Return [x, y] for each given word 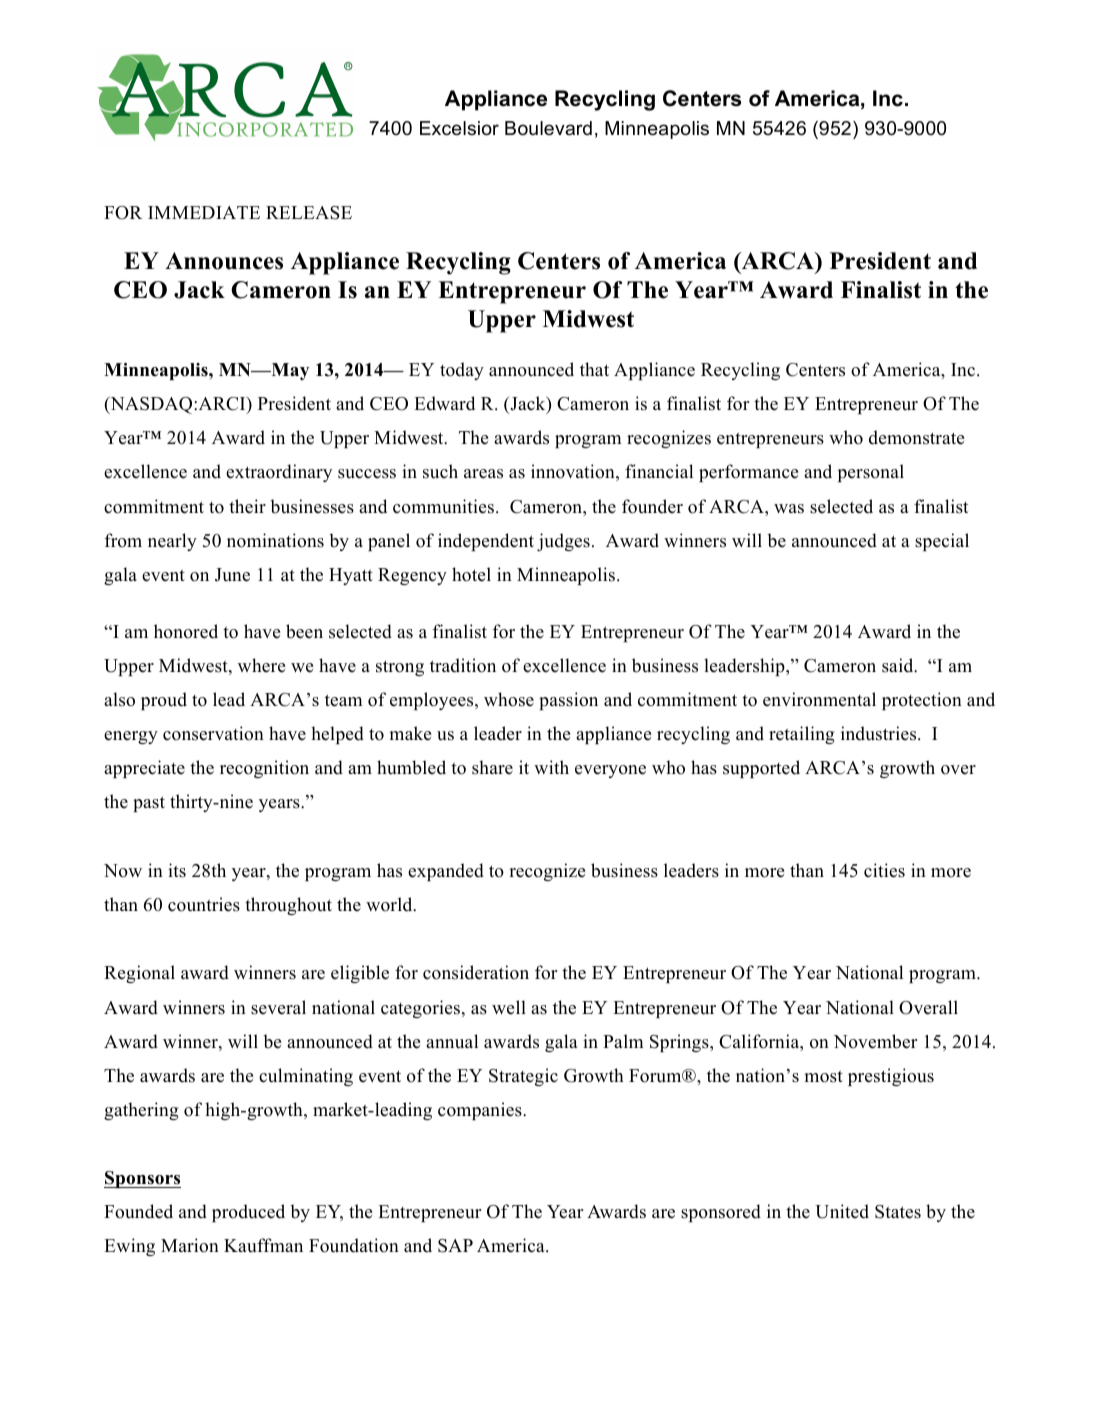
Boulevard [548, 128]
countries [204, 904]
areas [483, 474]
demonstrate [916, 437]
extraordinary [279, 473]
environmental [819, 699]
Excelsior [459, 128]
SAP [455, 1246]
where [261, 665]
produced [248, 1213]
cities [884, 870]
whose [509, 699]
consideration [476, 972]
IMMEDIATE [204, 212]
